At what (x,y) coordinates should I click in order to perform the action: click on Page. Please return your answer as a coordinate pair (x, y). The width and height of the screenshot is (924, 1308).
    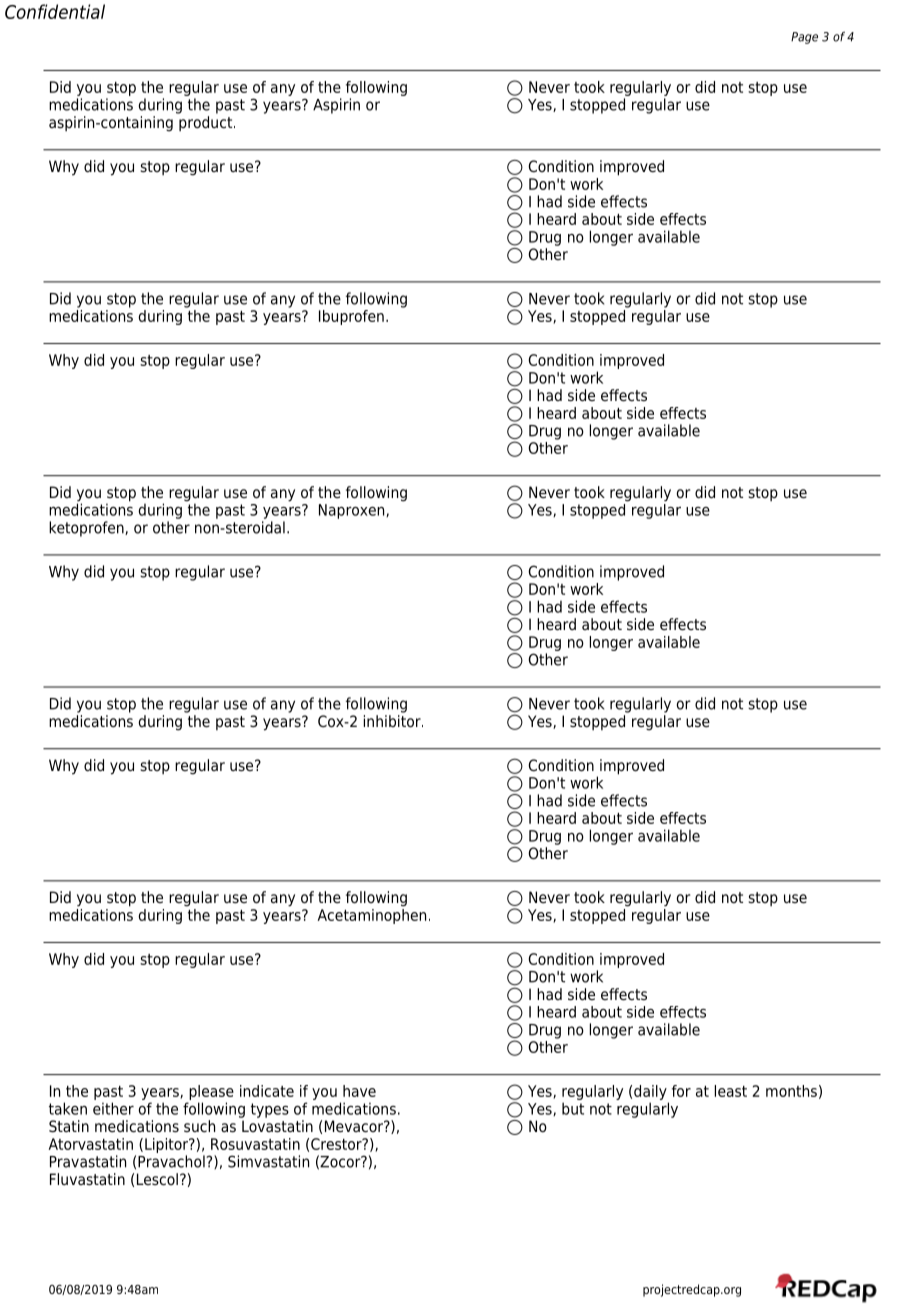
    Looking at the image, I should click on (804, 38).
